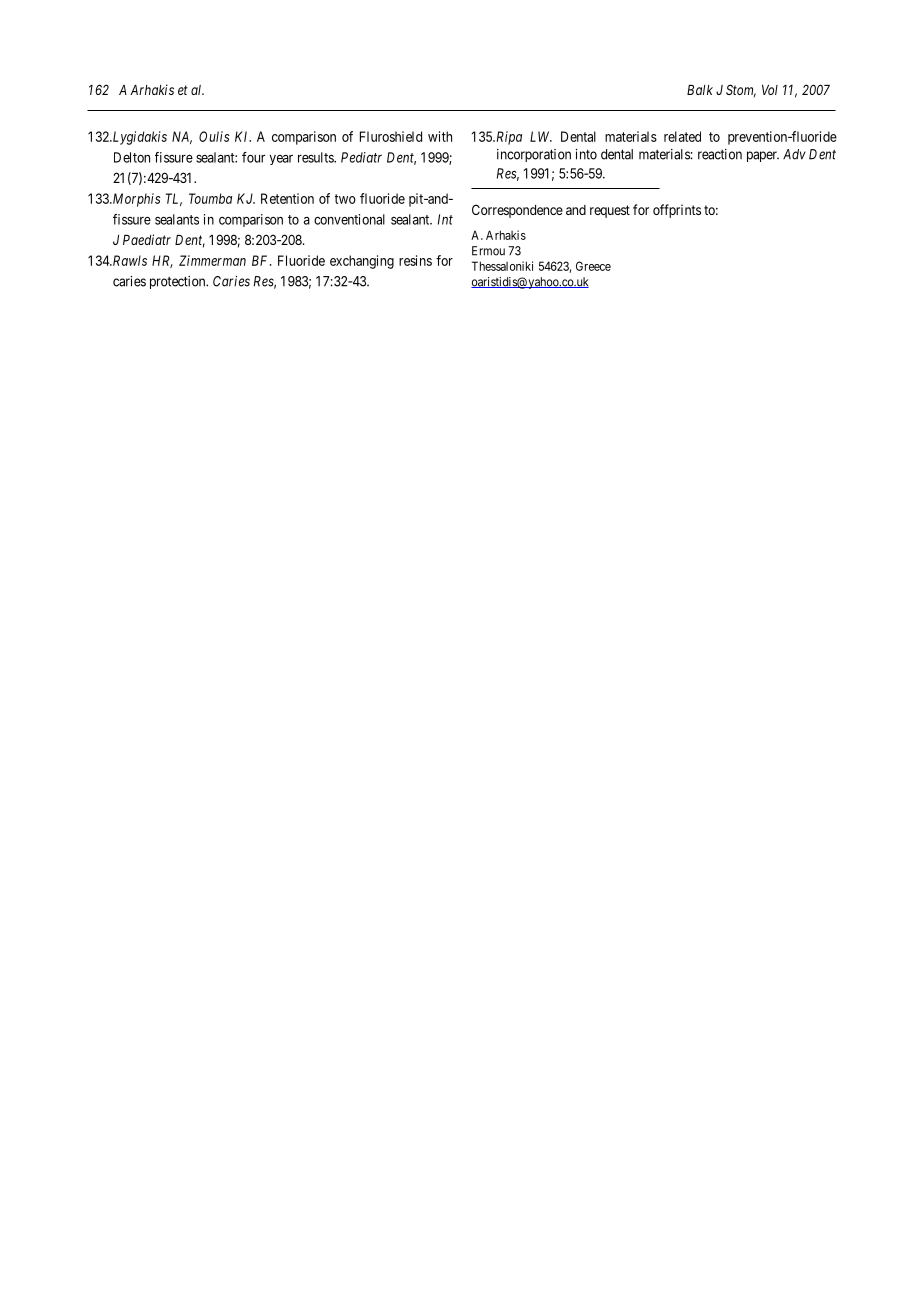  What do you see at coordinates (610, 211) in the screenshot?
I see `request` at bounding box center [610, 211].
